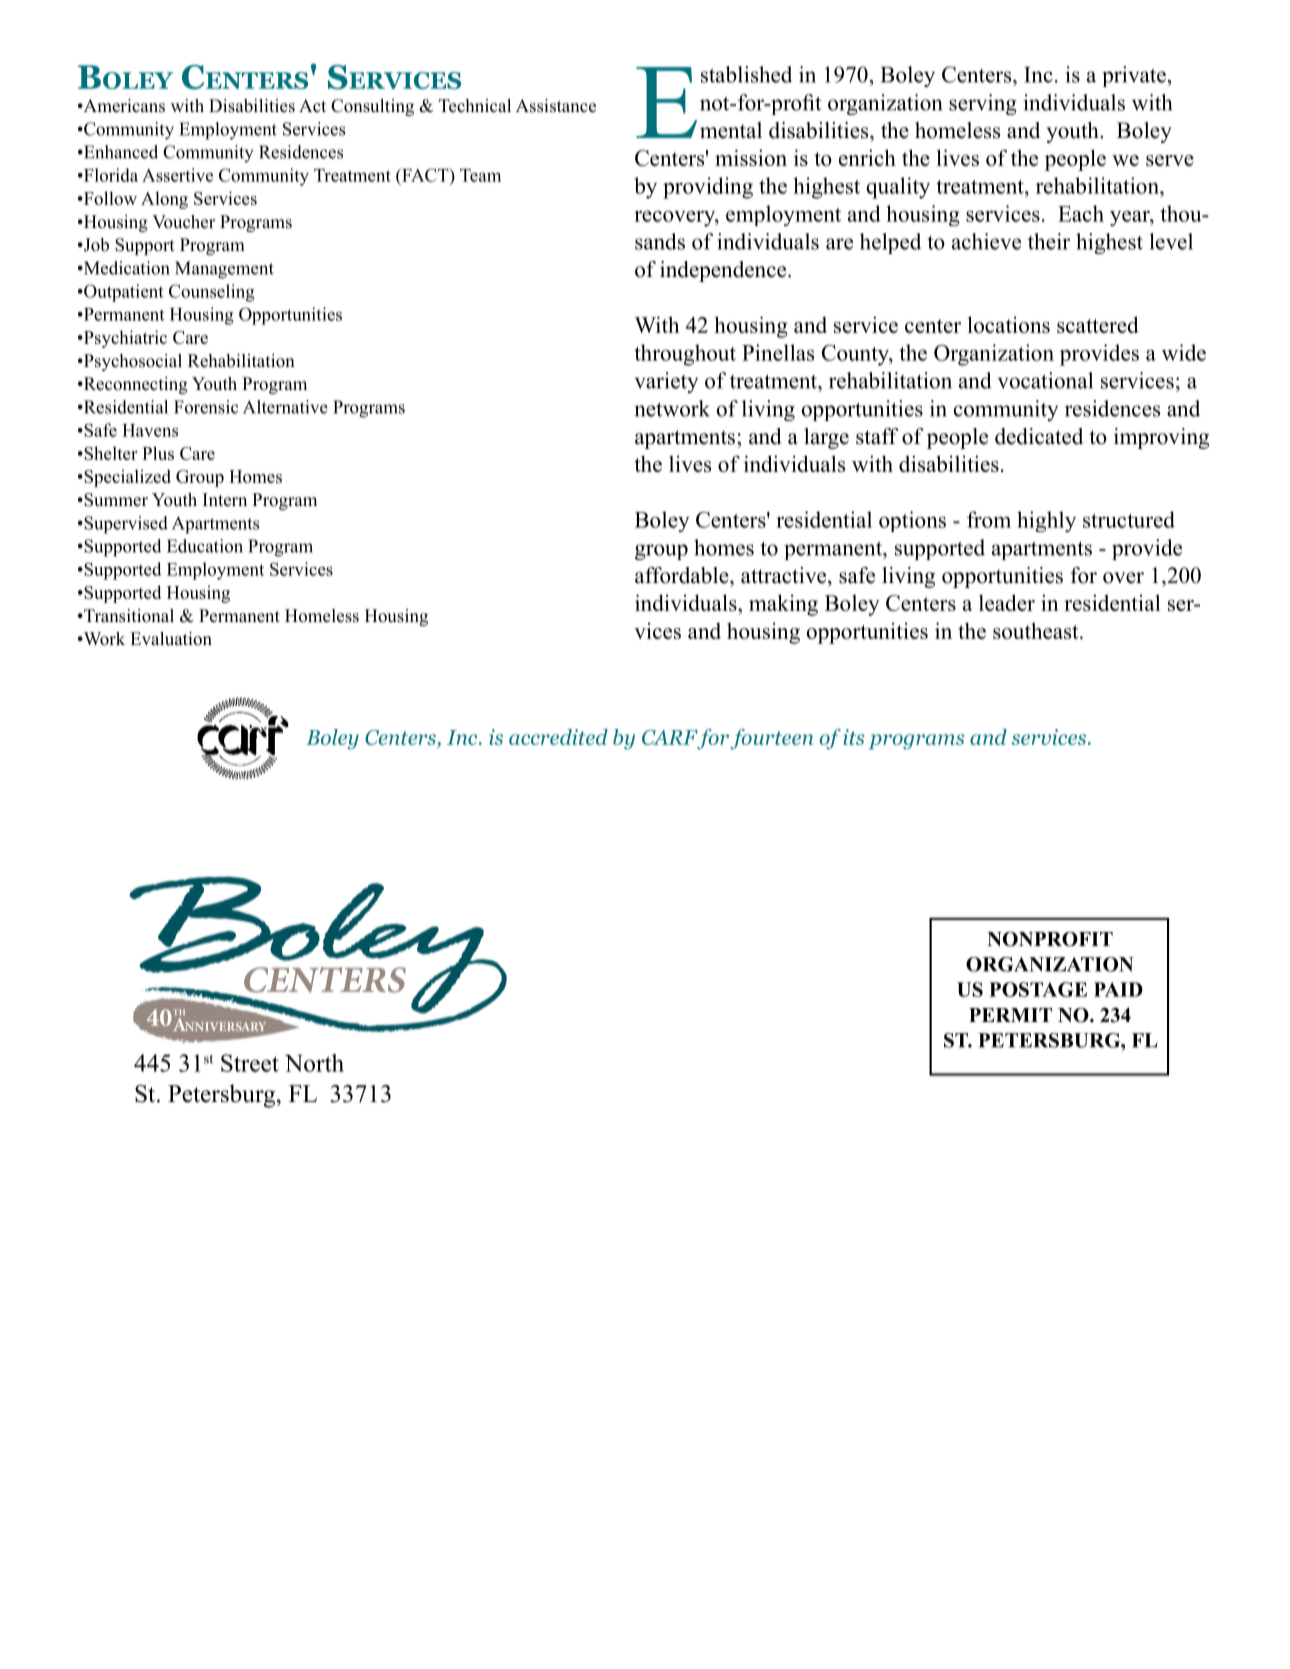 This screenshot has height=1669, width=1290. I want to click on Assistance, so click(556, 106).
